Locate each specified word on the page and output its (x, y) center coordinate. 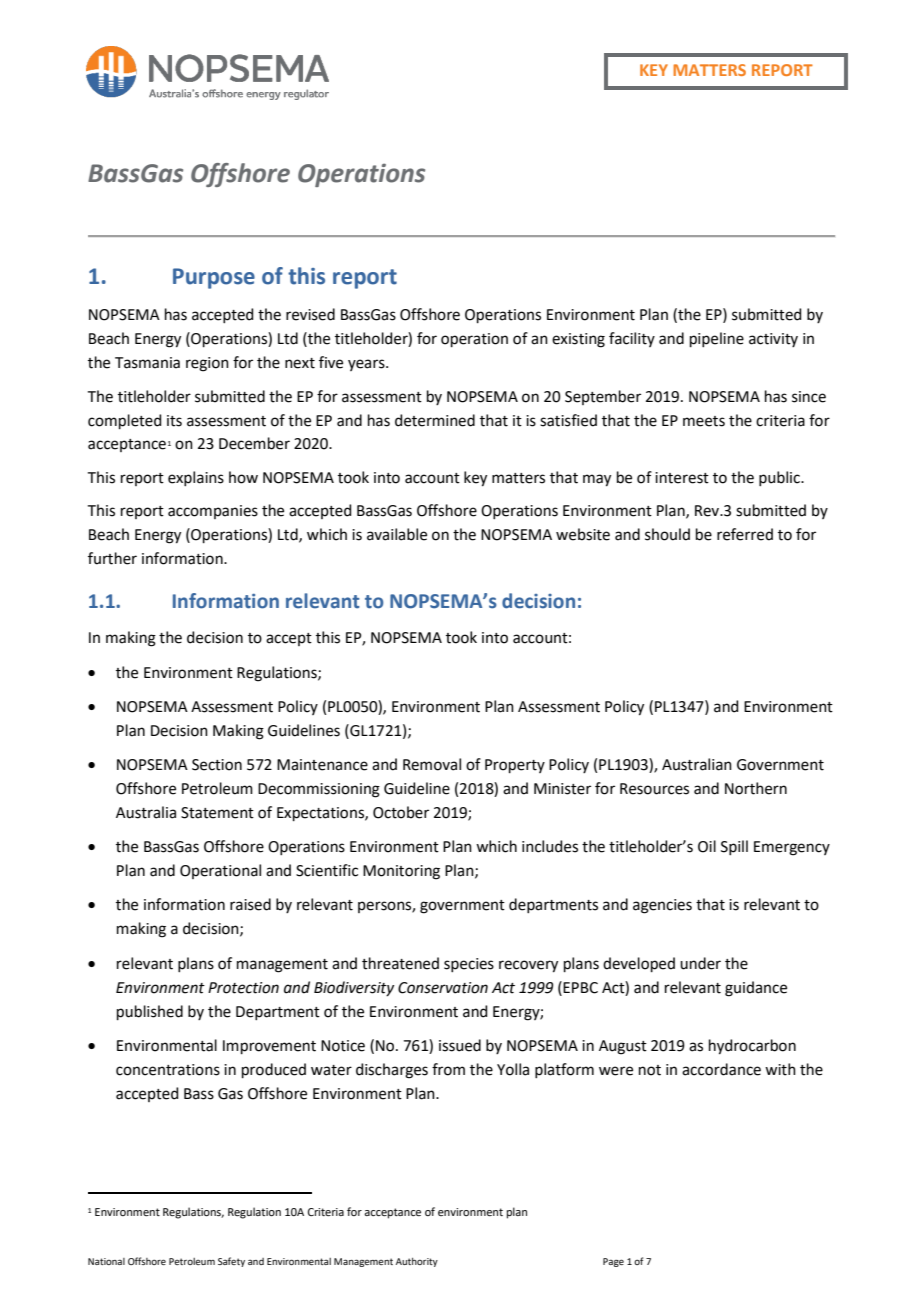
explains (196, 478)
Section (217, 765)
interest (682, 478)
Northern (756, 788)
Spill (734, 847)
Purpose (214, 278)
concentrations (168, 1070)
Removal (432, 764)
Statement (217, 813)
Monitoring (401, 872)
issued (460, 1045)
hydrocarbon (752, 1047)
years (367, 365)
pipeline (717, 339)
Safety (231, 1262)
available (397, 534)
